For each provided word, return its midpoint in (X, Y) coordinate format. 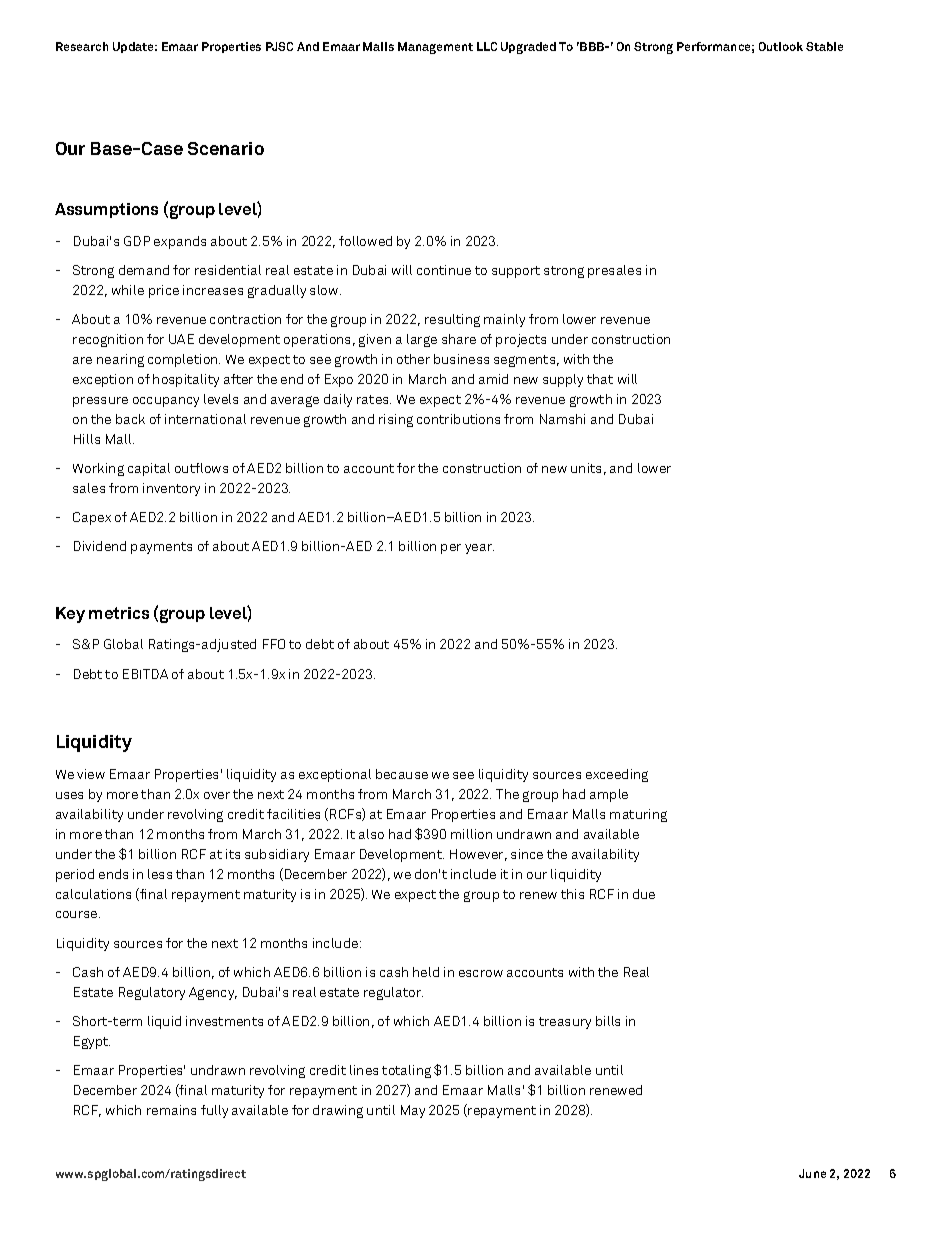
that (600, 379)
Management (435, 48)
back (130, 419)
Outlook (781, 46)
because (402, 774)
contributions (458, 419)
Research (82, 46)
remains (171, 1110)
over (217, 795)
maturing (638, 815)
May (413, 1111)
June (812, 1173)
